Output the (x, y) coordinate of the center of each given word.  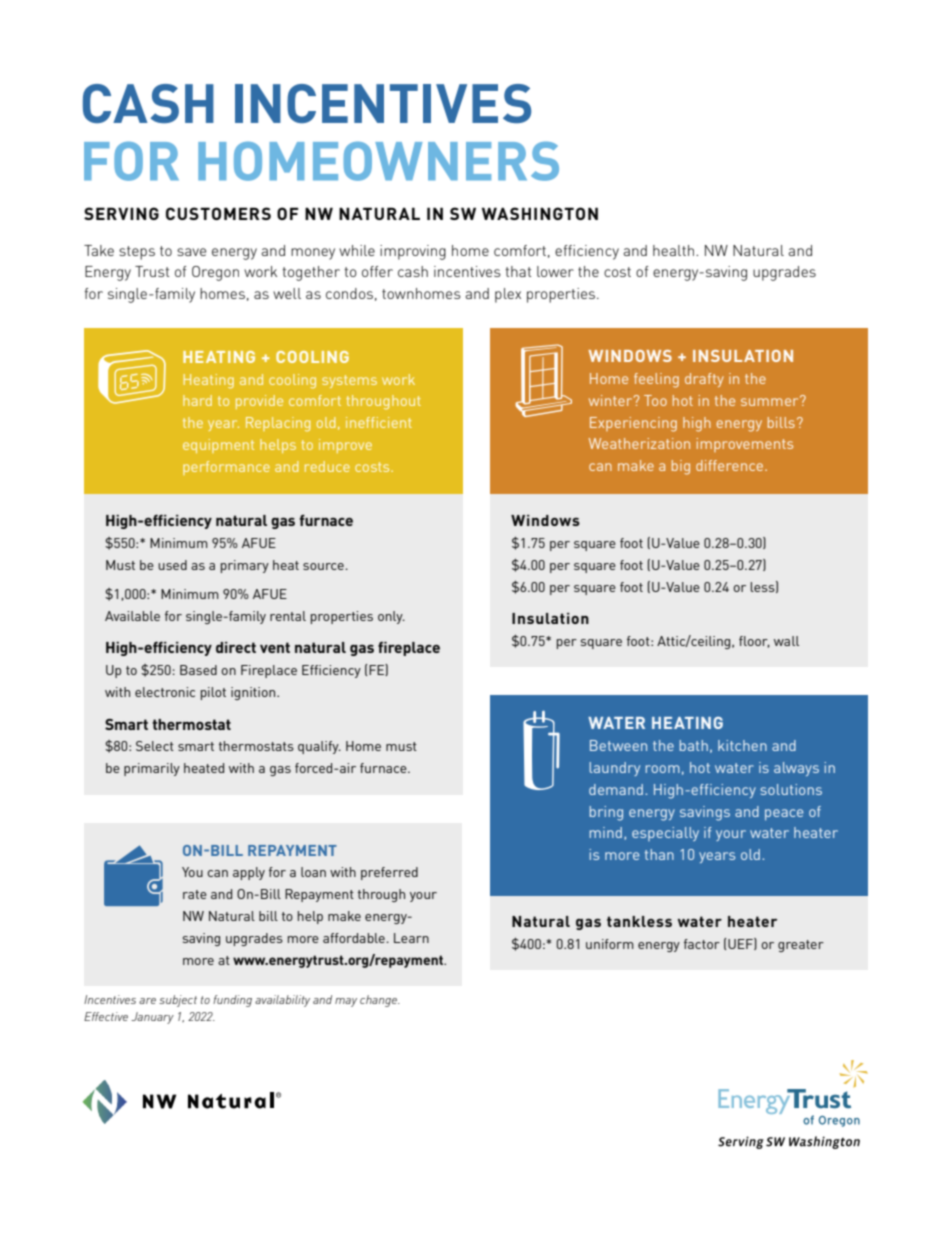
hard (197, 400)
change (379, 1001)
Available (132, 616)
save (191, 252)
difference (731, 465)
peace (784, 815)
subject (178, 1001)
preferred (389, 873)
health (673, 250)
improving (413, 252)
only (391, 617)
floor (754, 642)
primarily (152, 769)
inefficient (379, 422)
